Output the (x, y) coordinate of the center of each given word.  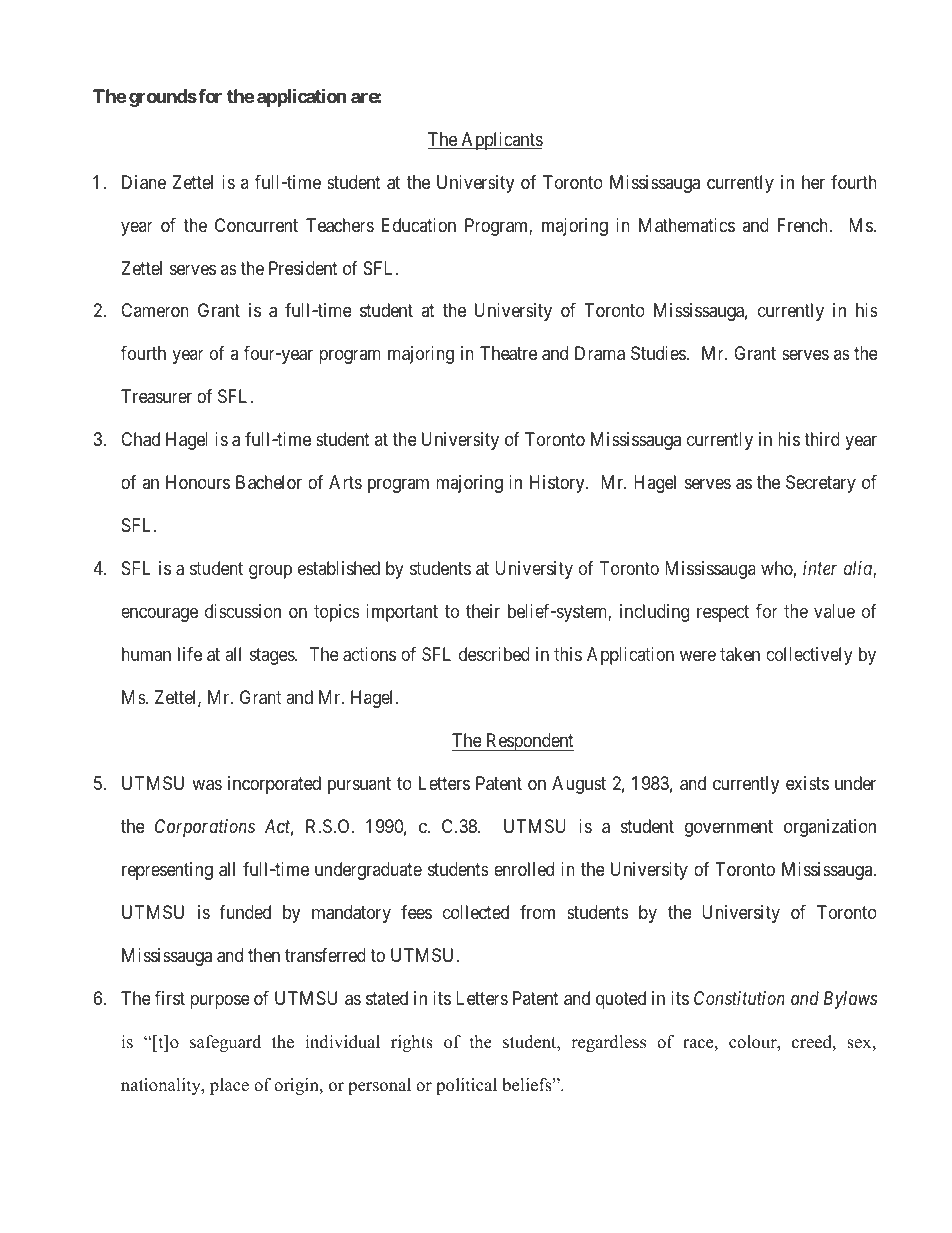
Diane (144, 182)
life (190, 654)
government (729, 828)
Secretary (821, 484)
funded (245, 912)
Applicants (501, 141)
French (804, 225)
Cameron (155, 310)
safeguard (225, 1043)
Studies (658, 353)
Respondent (528, 742)
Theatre (508, 353)
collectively (809, 656)
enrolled (524, 869)
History (558, 484)
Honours (198, 482)
